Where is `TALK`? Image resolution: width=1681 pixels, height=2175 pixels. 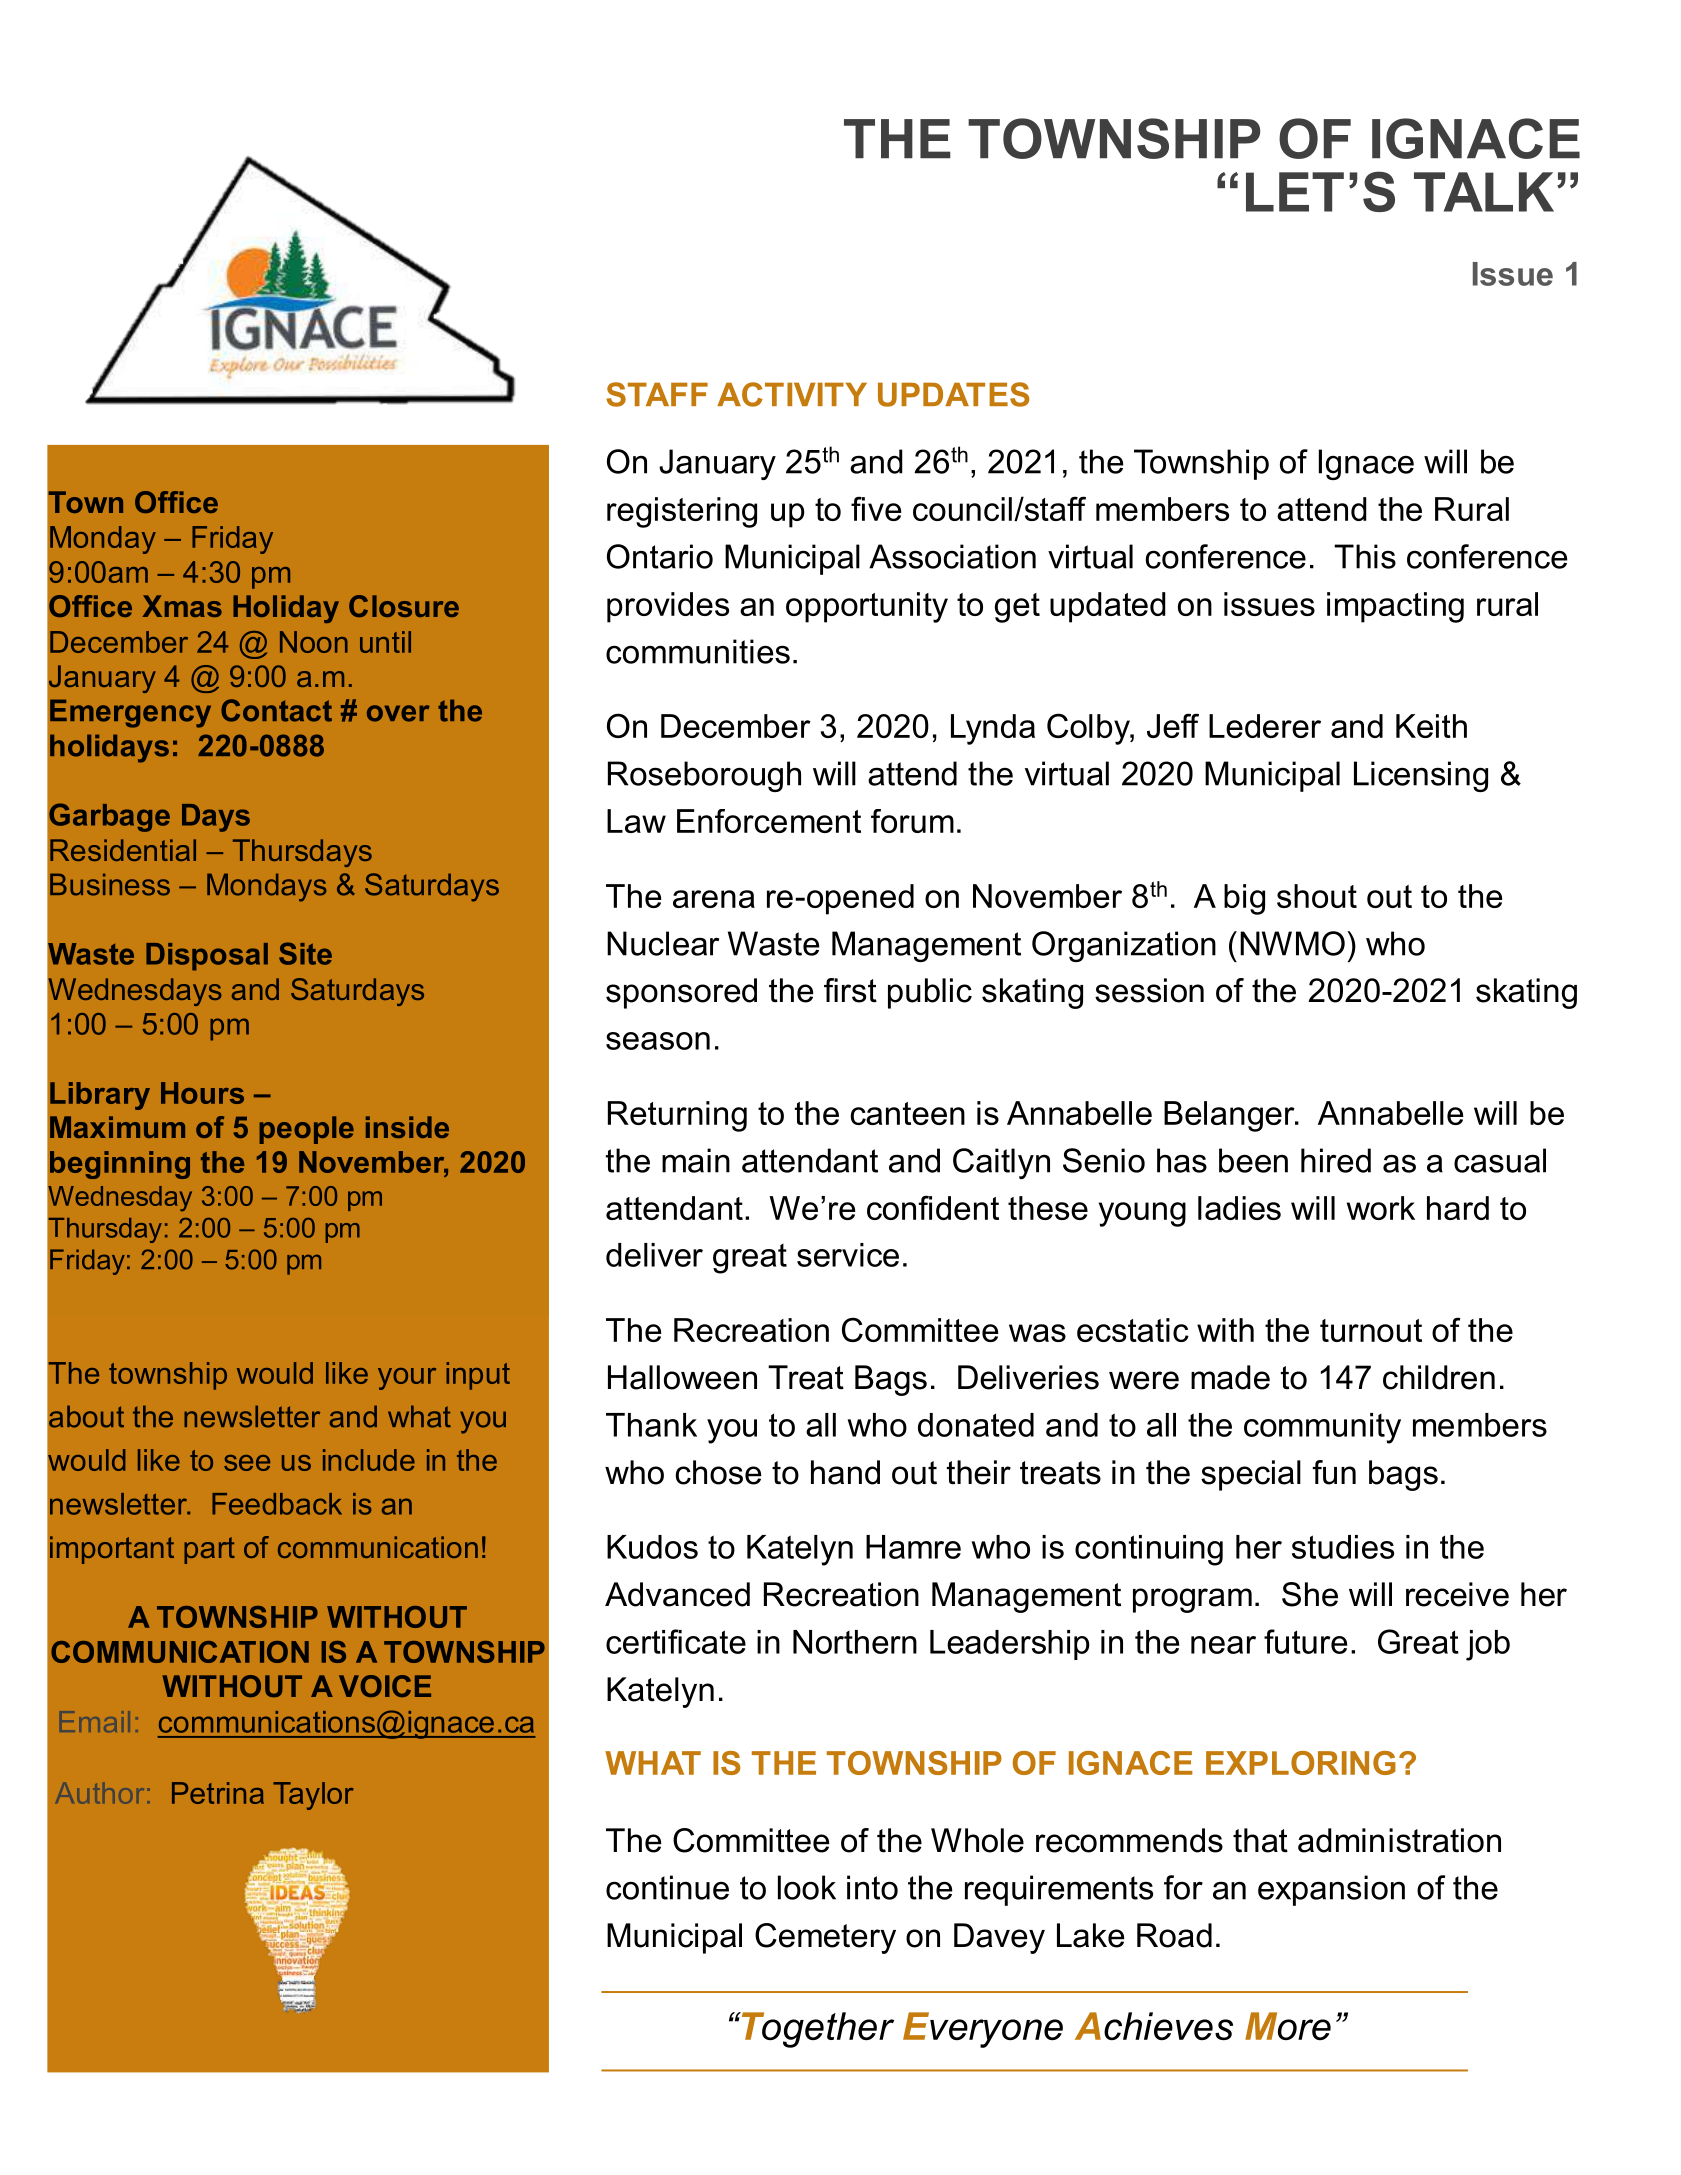 TALK is located at coordinates (1484, 192).
